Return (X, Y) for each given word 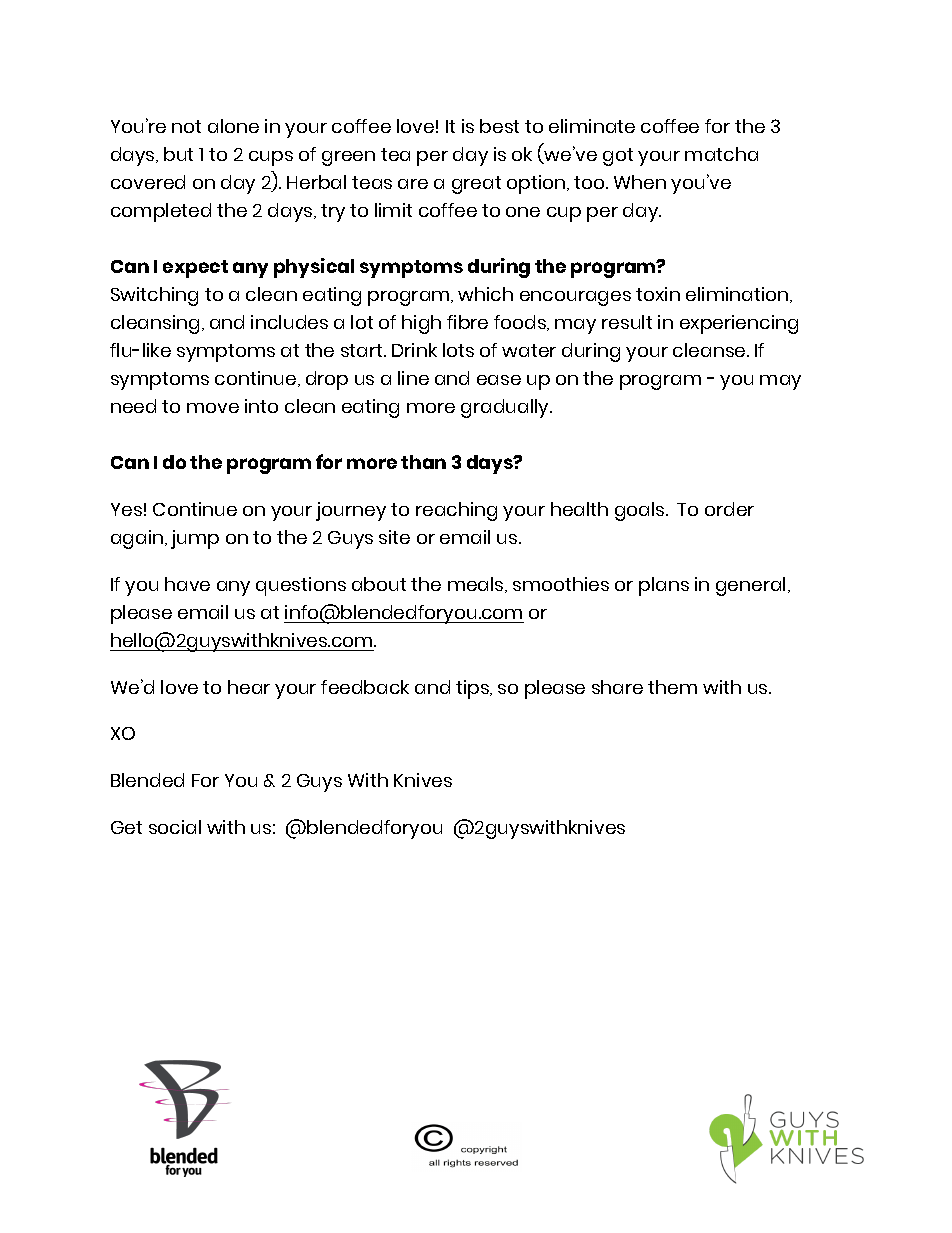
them (672, 687)
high (421, 324)
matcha (721, 154)
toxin (658, 294)
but (178, 154)
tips (474, 689)
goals (641, 511)
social (175, 827)
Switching (154, 296)
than (423, 462)
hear (249, 687)
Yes (126, 509)
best (499, 126)
